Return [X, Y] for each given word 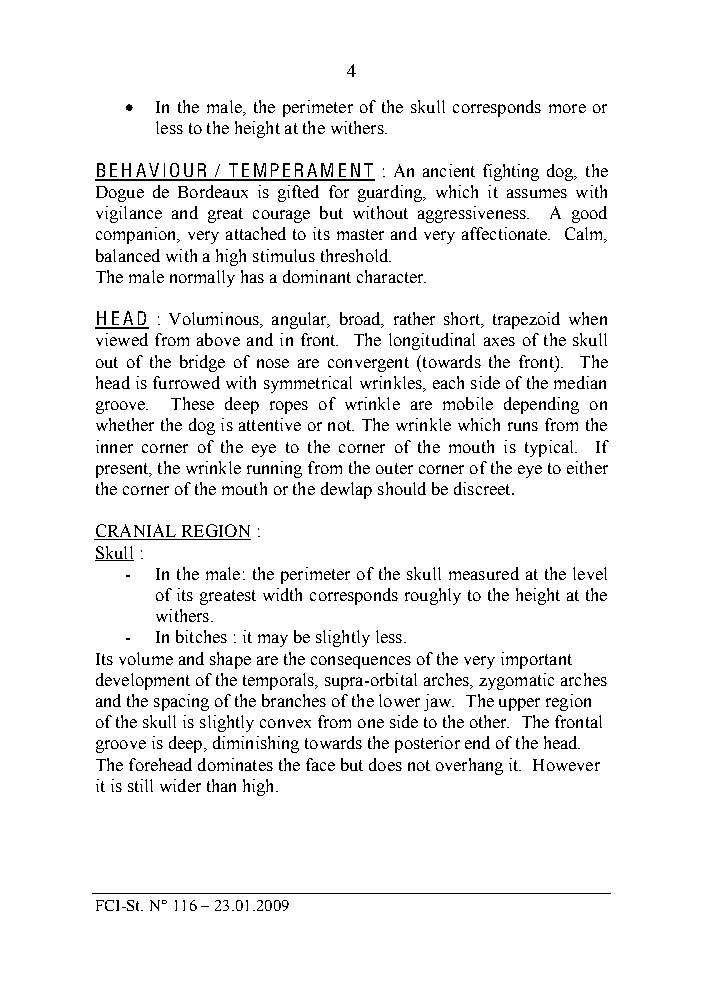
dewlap [346, 490]
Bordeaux [213, 191]
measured [484, 573]
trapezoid [526, 320]
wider [180, 785]
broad [361, 320]
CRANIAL [136, 532]
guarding [391, 193]
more [567, 108]
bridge [202, 363]
